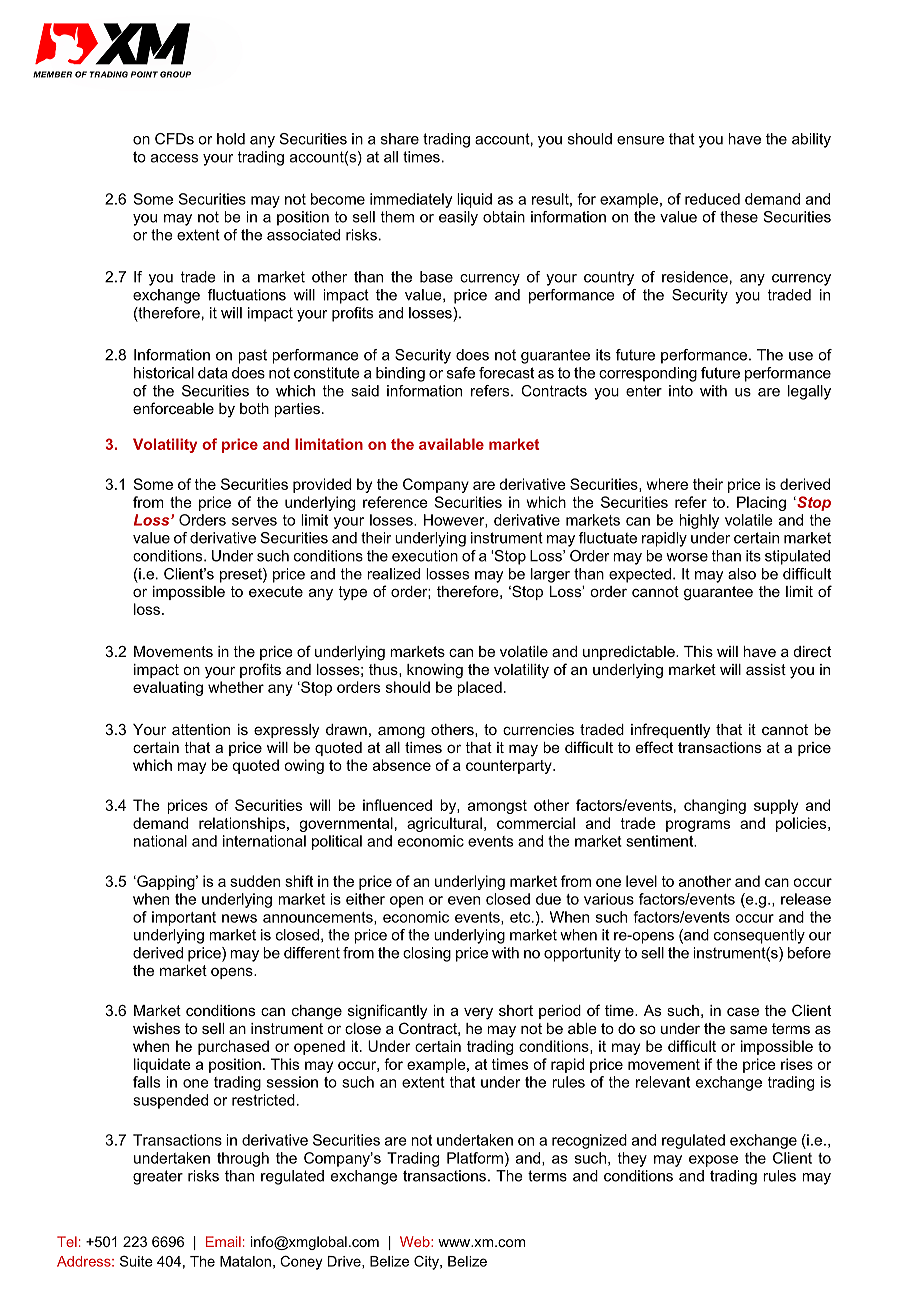  I want to click on Email, so click(223, 1241).
